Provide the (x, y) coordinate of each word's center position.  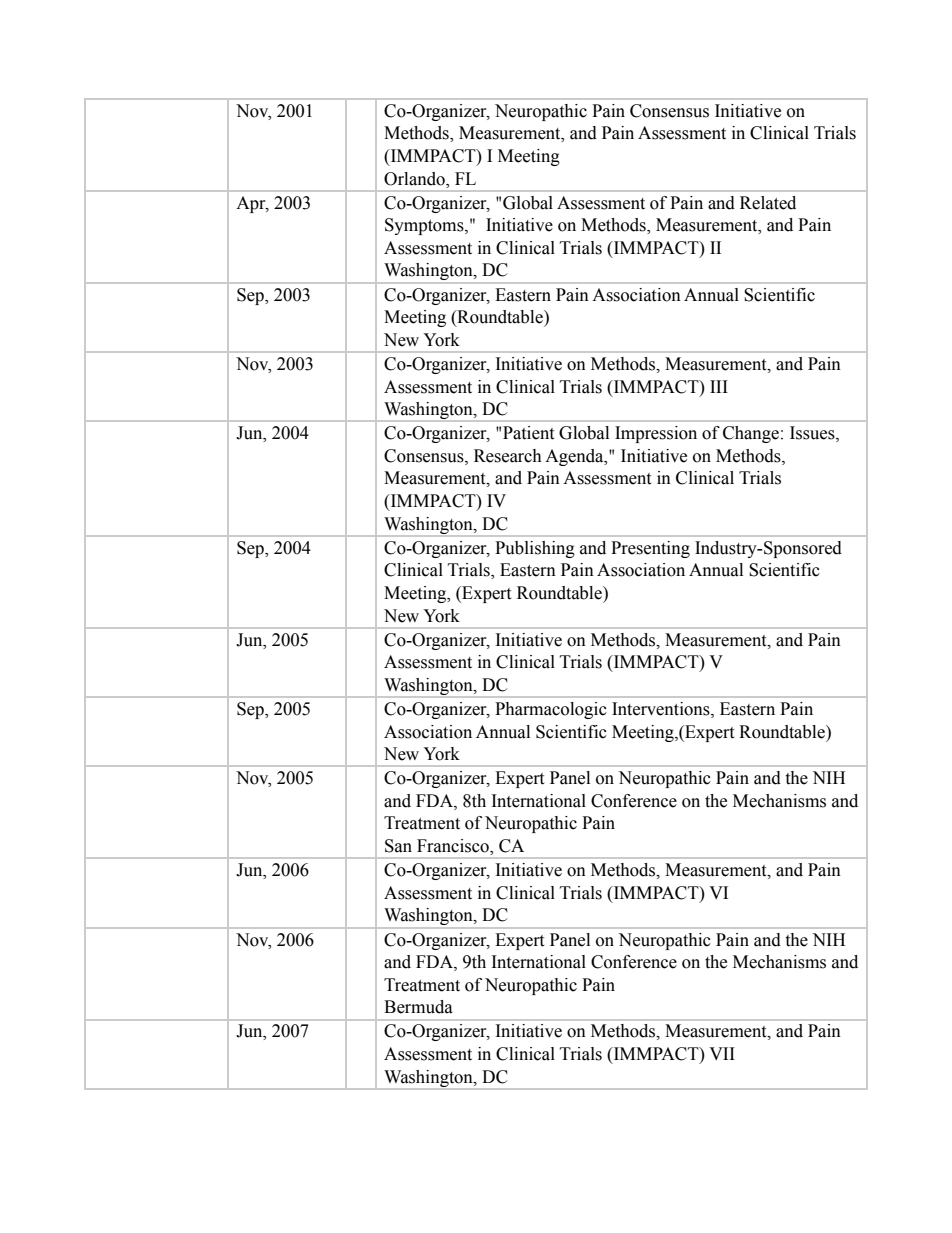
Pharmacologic (551, 710)
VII (722, 1053)
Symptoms (425, 226)
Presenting (650, 549)
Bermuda (418, 1007)
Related (768, 203)
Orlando (415, 179)
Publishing (535, 549)
